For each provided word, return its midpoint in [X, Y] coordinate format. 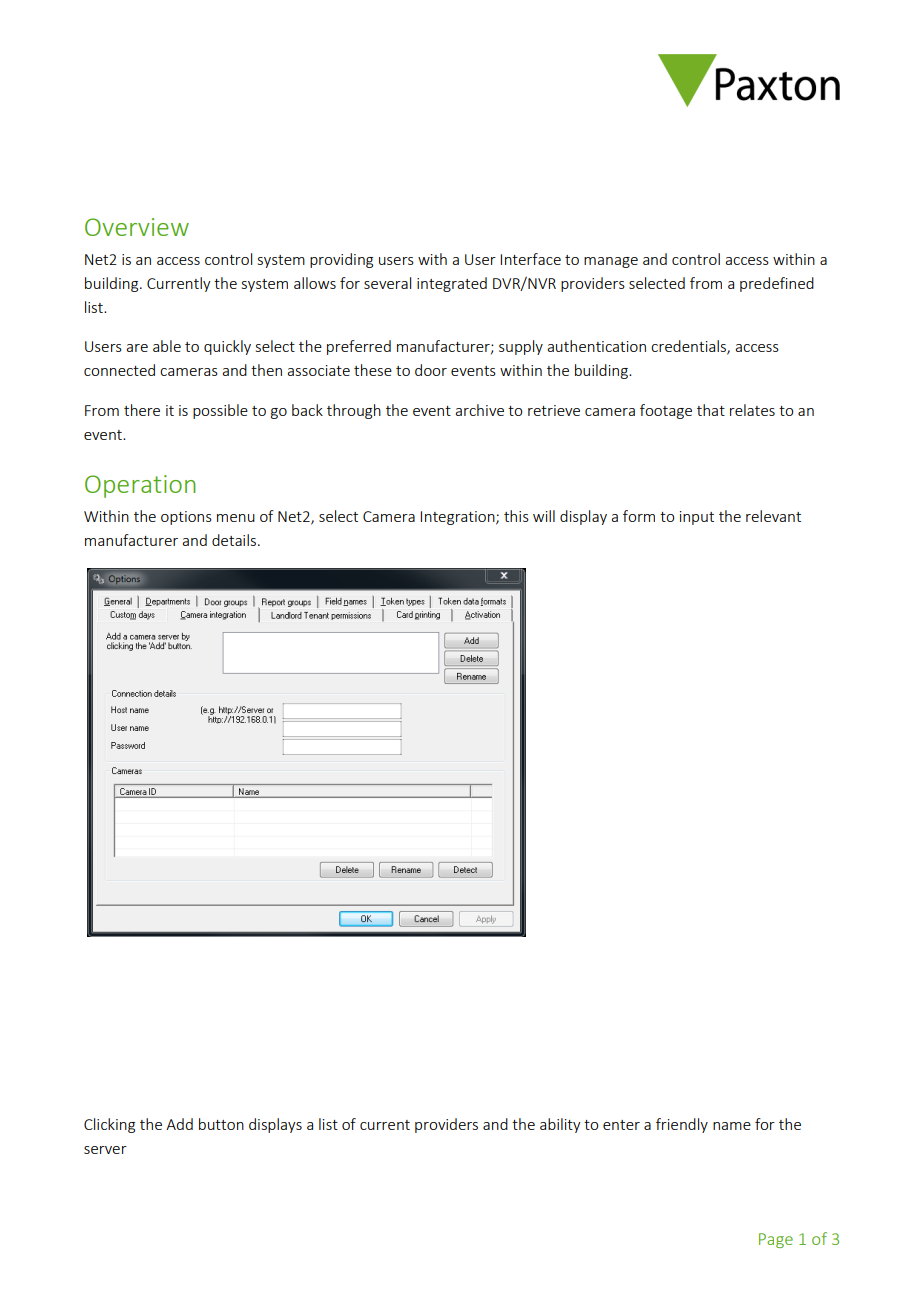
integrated [452, 284]
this [516, 516]
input [697, 518]
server [105, 1150]
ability [560, 1125]
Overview [137, 227]
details [234, 540]
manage [611, 262]
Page [776, 1240]
